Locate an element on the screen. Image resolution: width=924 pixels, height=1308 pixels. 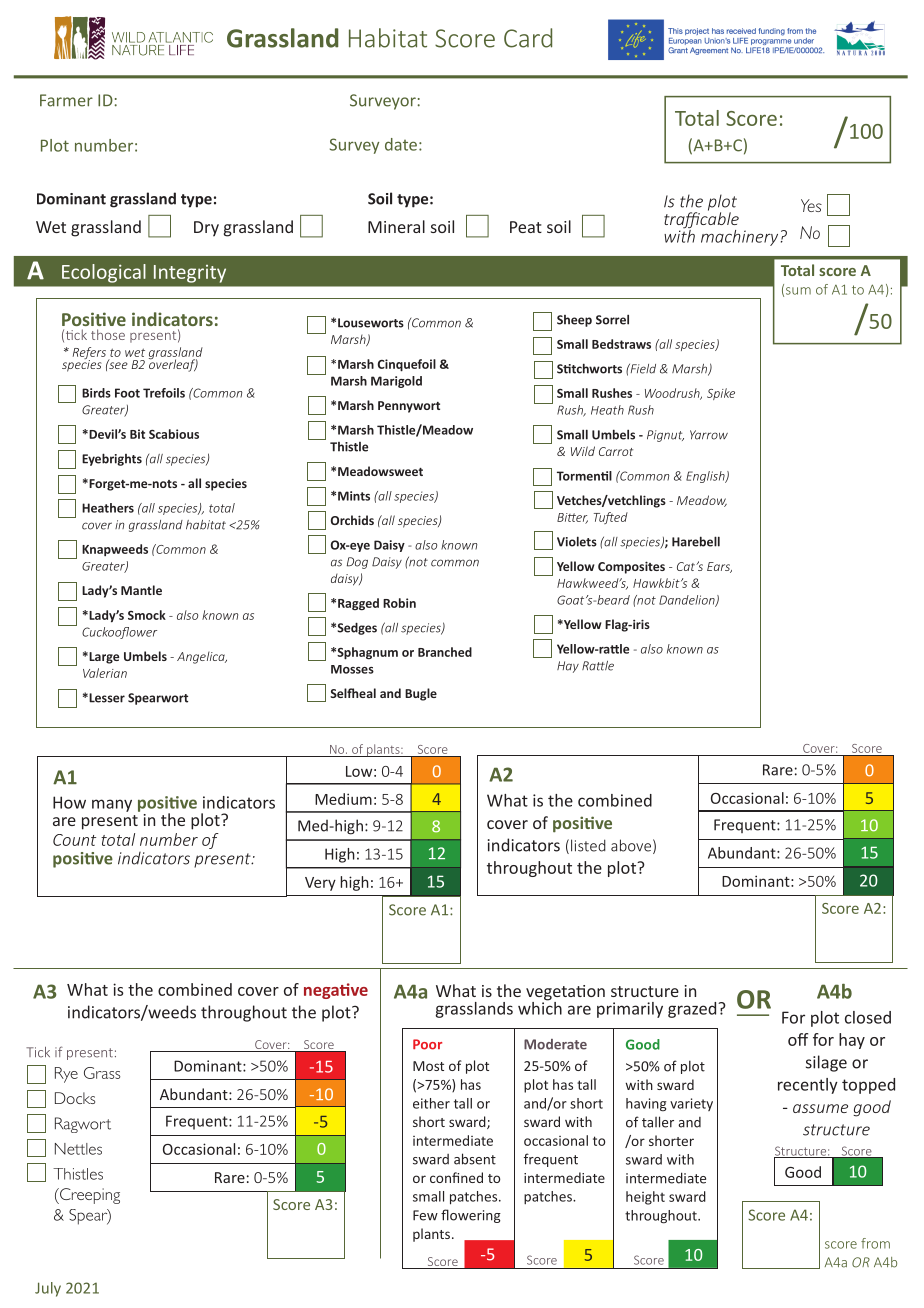
Foot is located at coordinates (127, 393).
